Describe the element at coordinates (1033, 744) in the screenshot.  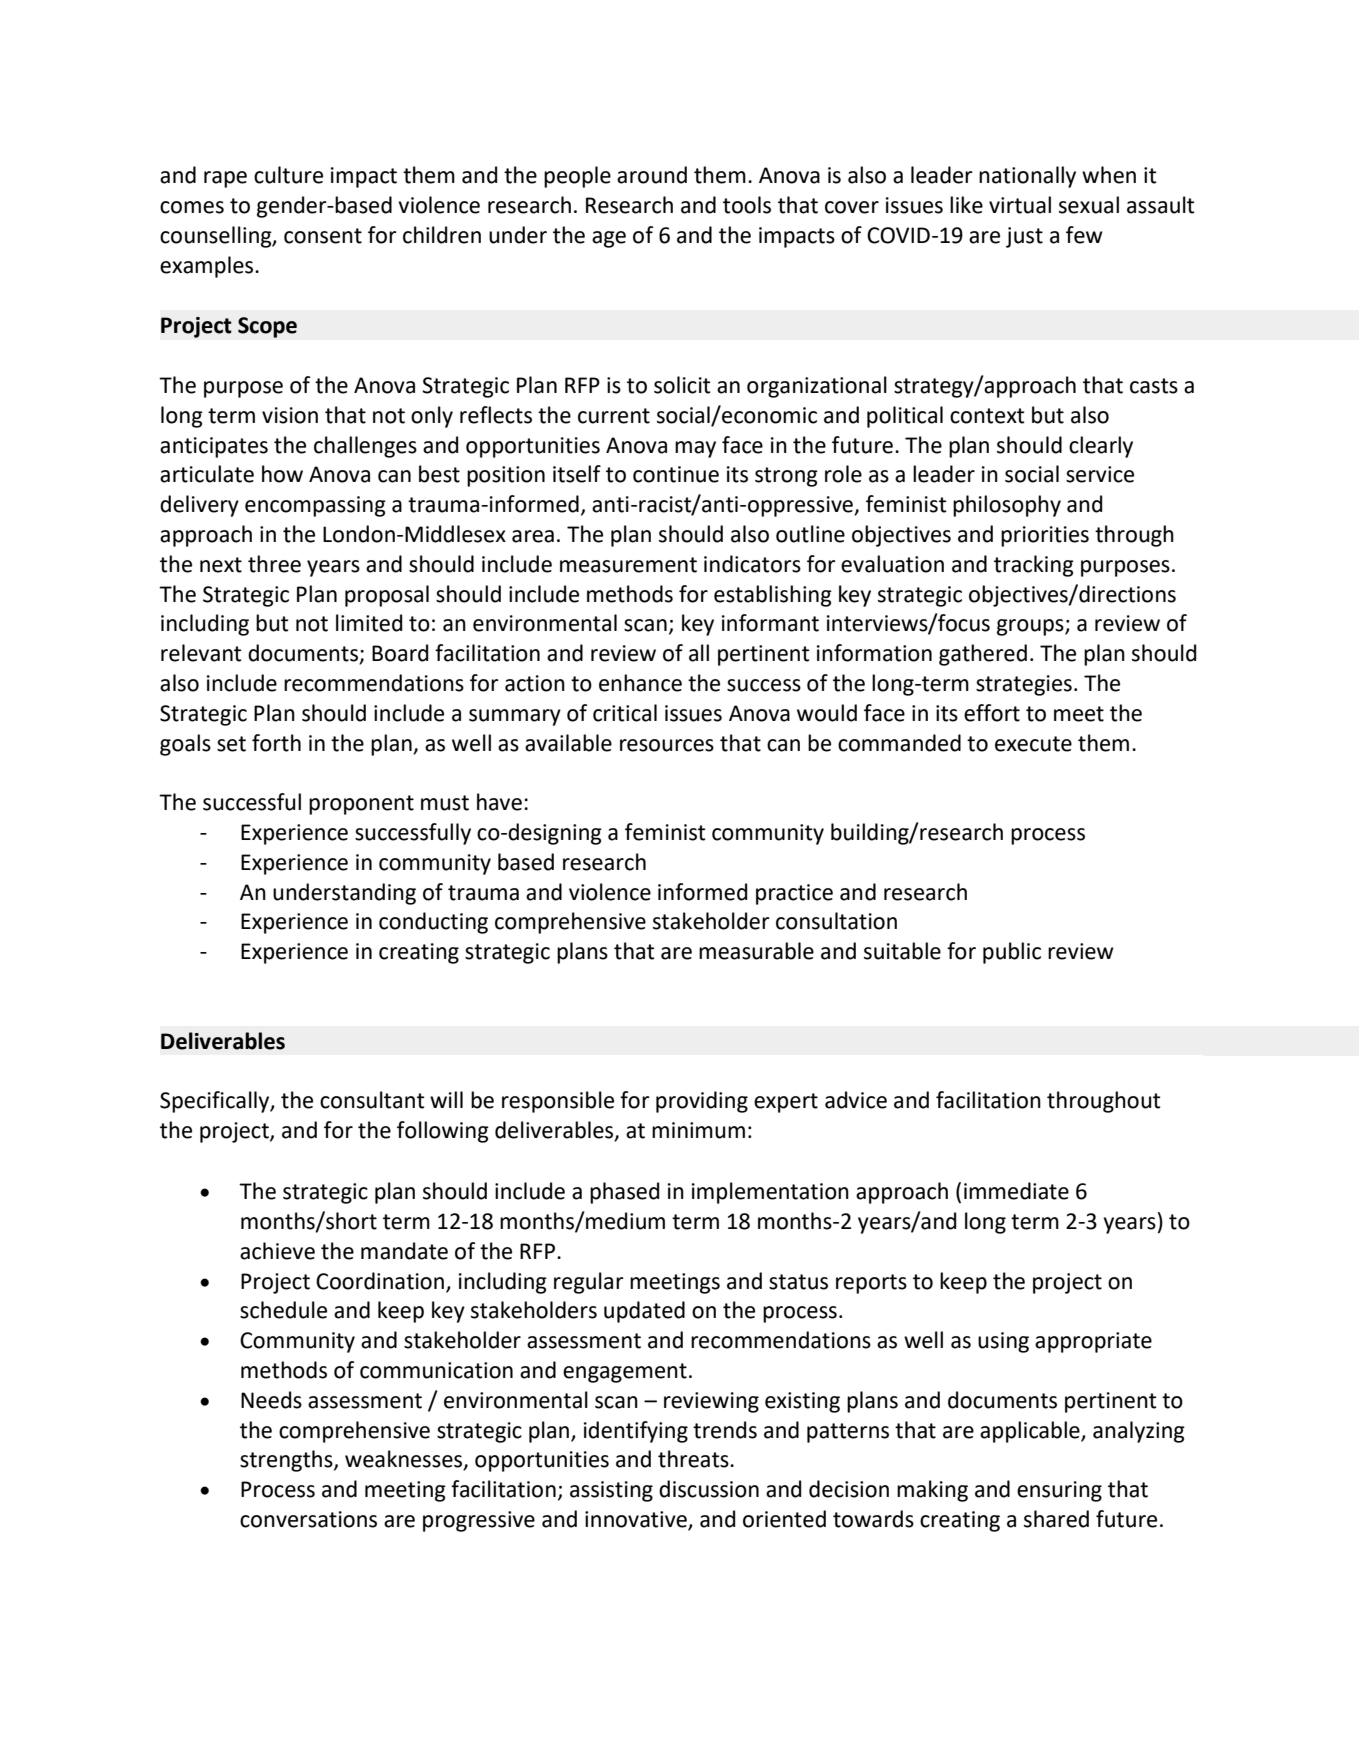
I see `execute` at that location.
